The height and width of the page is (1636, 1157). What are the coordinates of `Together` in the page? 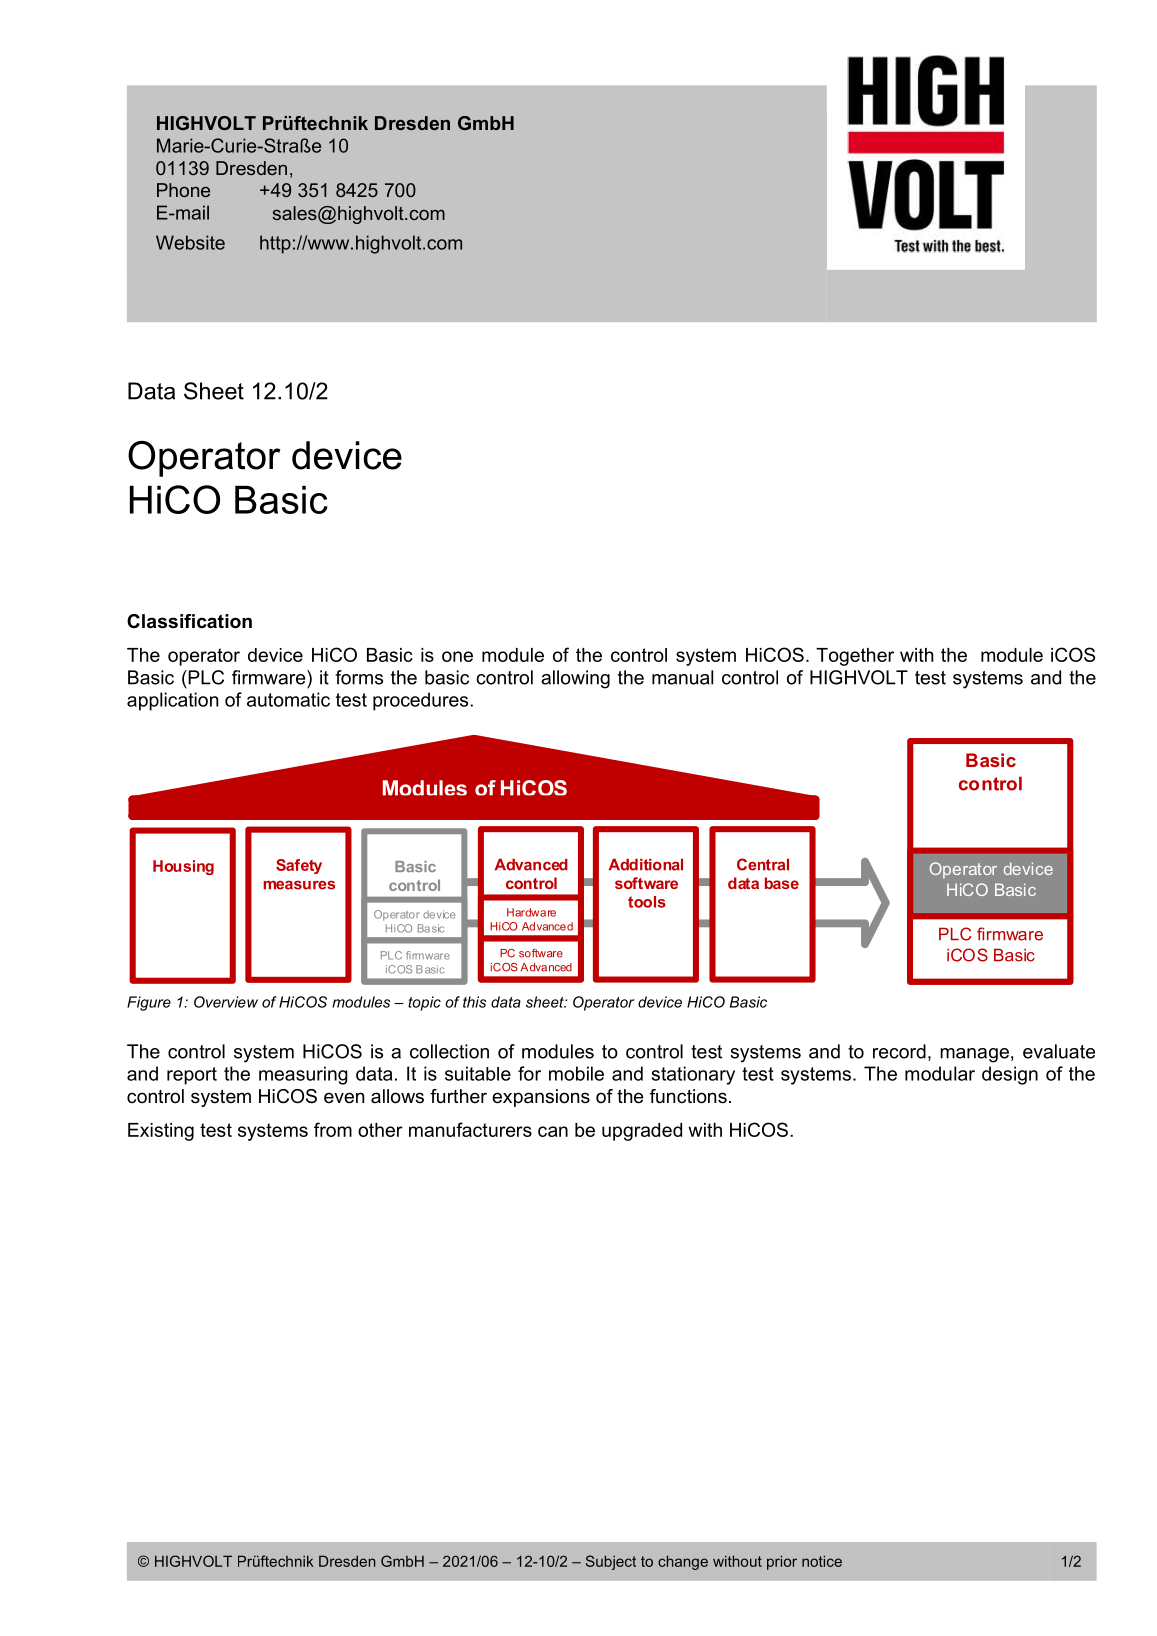 It's located at (855, 657).
